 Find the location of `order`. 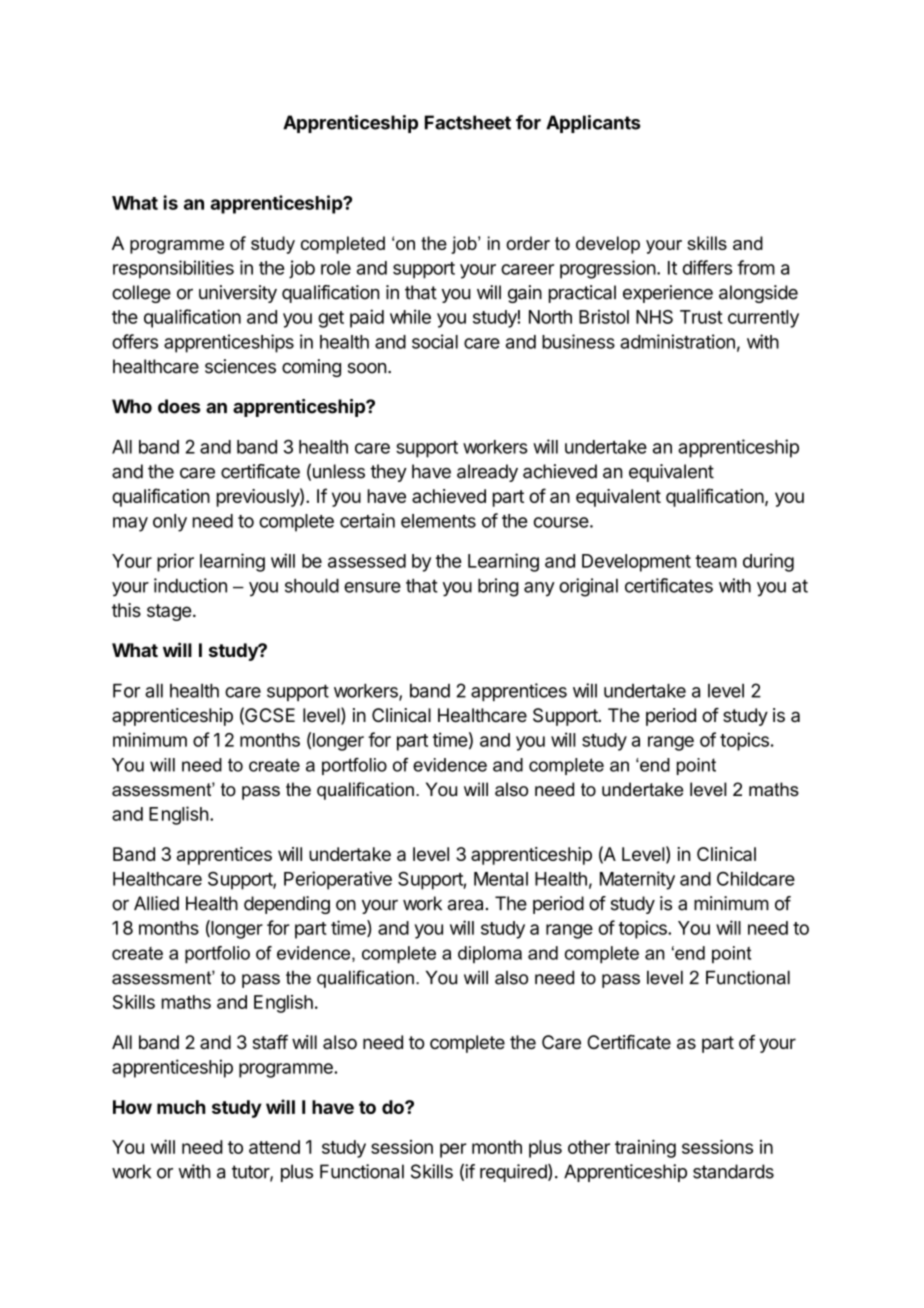

order is located at coordinates (528, 243).
